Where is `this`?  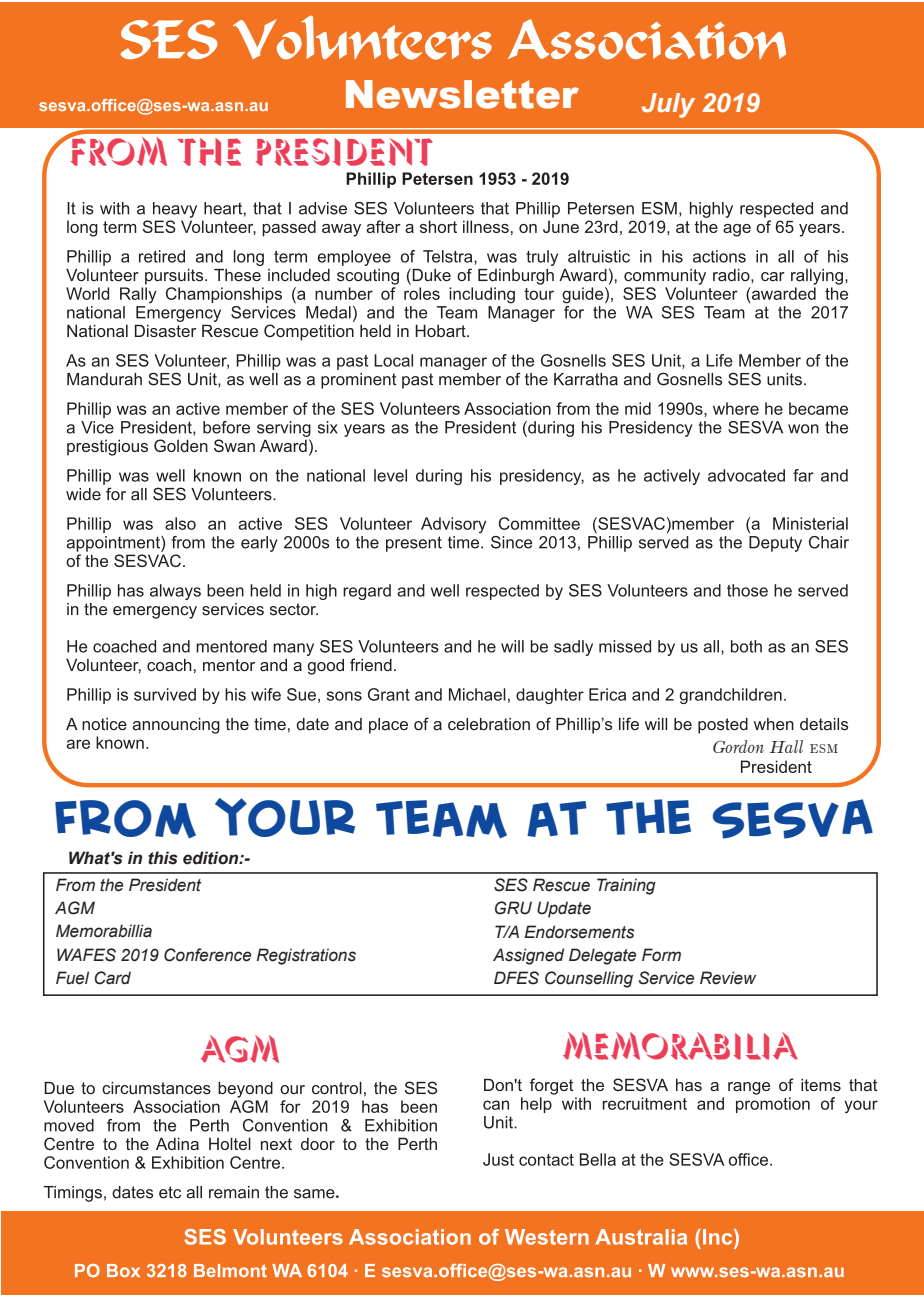 this is located at coordinates (163, 858).
